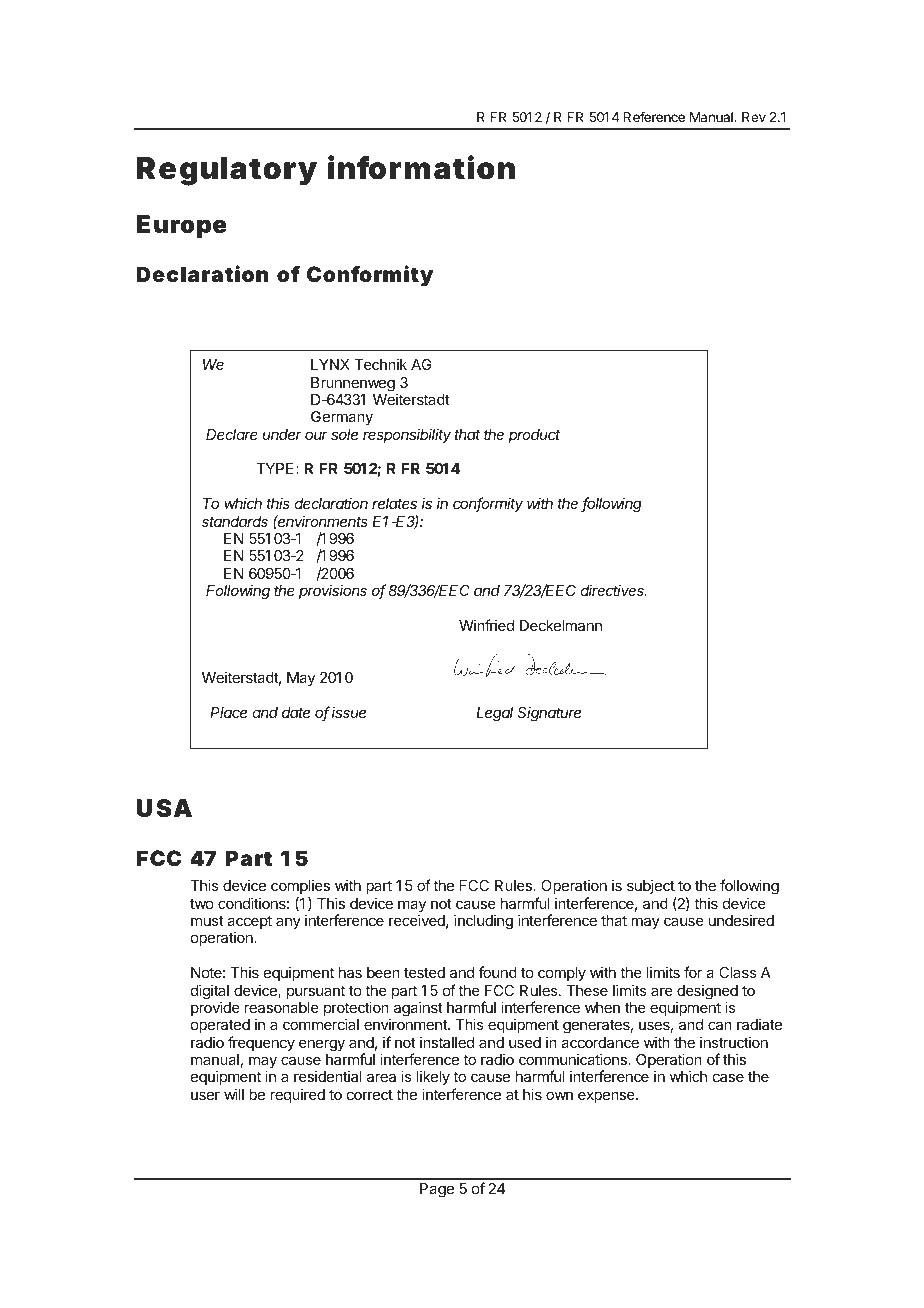 The width and height of the document is (924, 1308). I want to click on case, so click(728, 1077).
